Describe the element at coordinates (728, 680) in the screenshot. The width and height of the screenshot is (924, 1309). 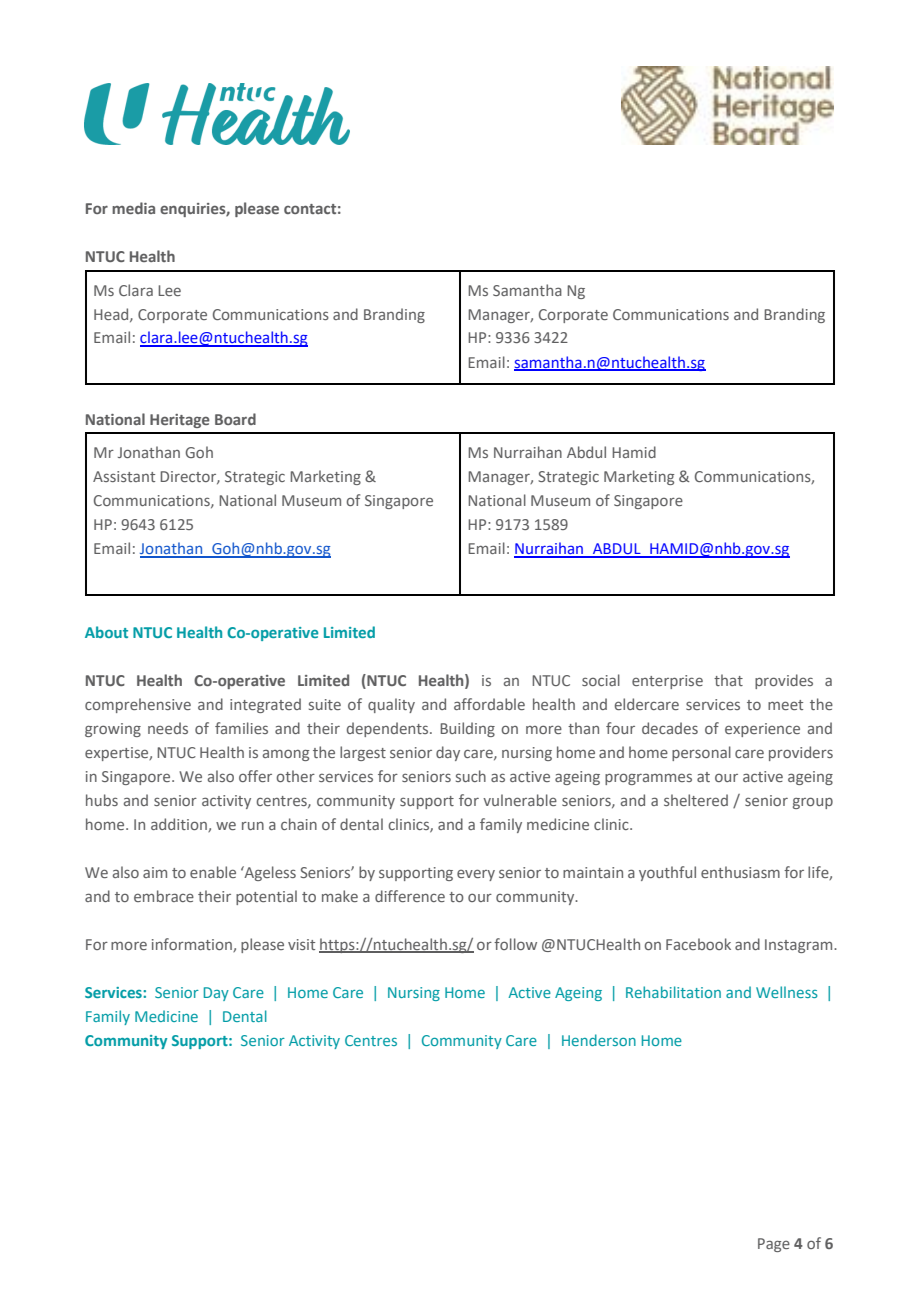
I see `that` at that location.
